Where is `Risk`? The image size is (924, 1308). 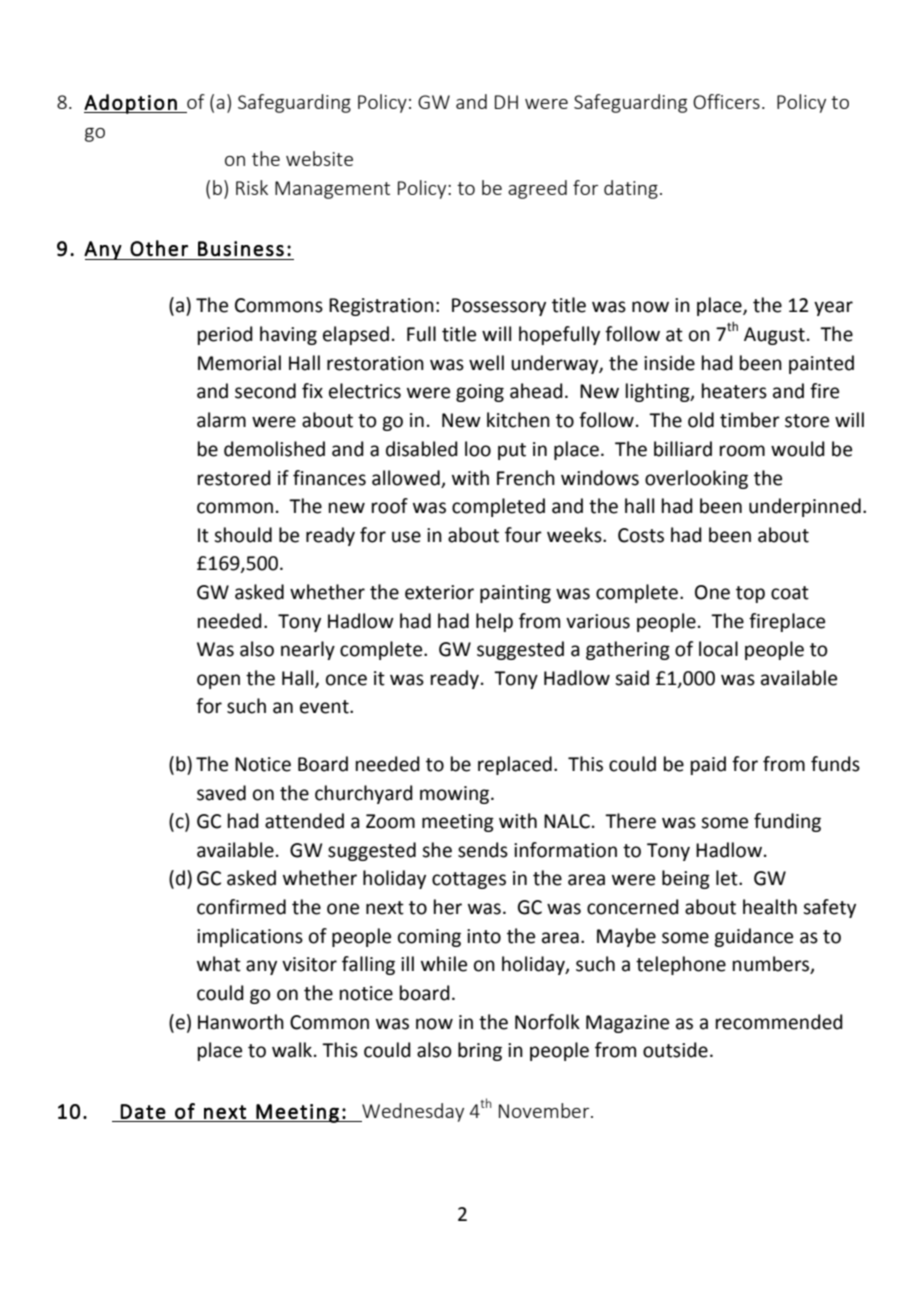
Risk is located at coordinates (252, 187).
